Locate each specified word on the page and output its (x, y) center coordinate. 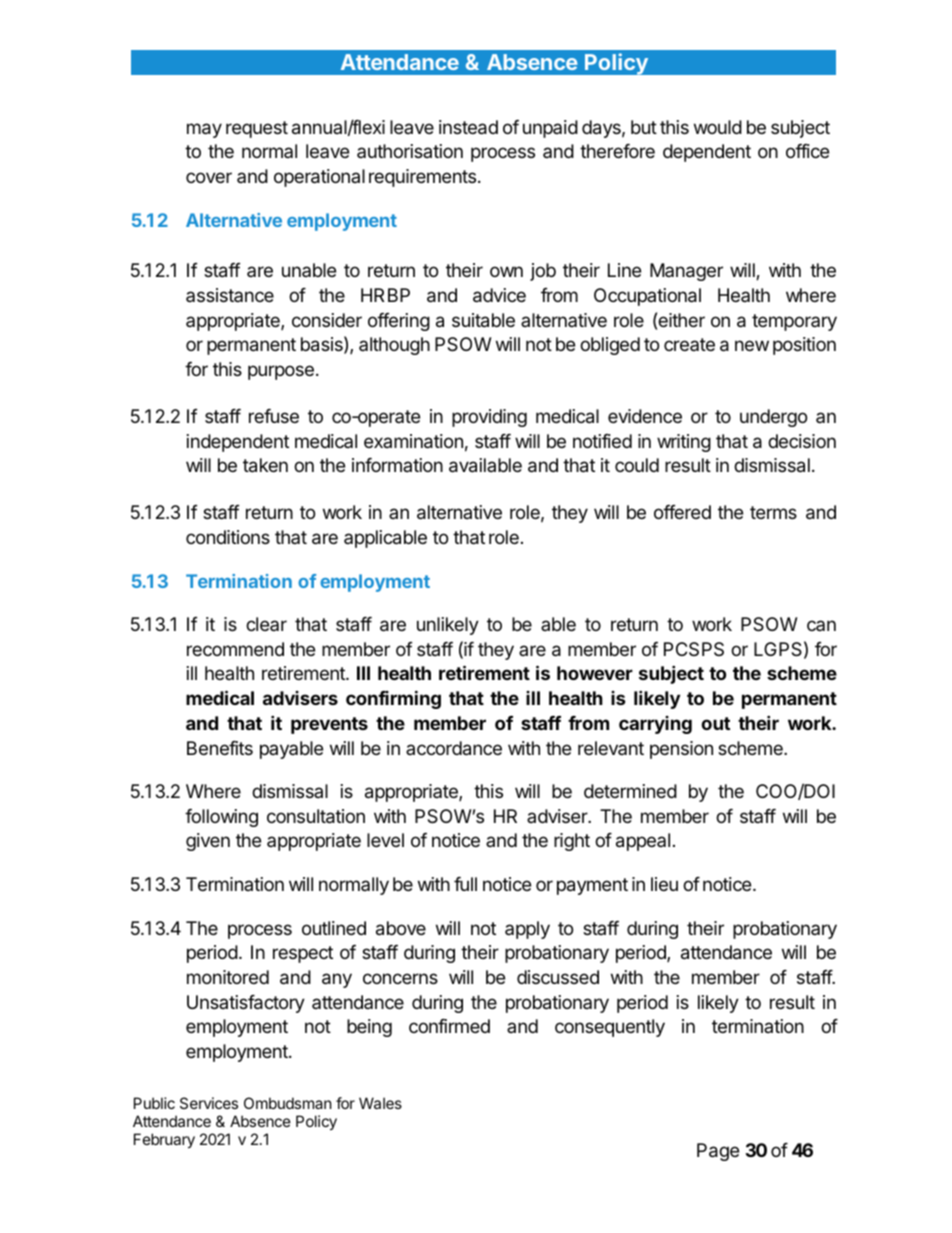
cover (209, 177)
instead (468, 127)
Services (209, 1103)
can (821, 625)
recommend (235, 649)
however (595, 673)
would (718, 127)
